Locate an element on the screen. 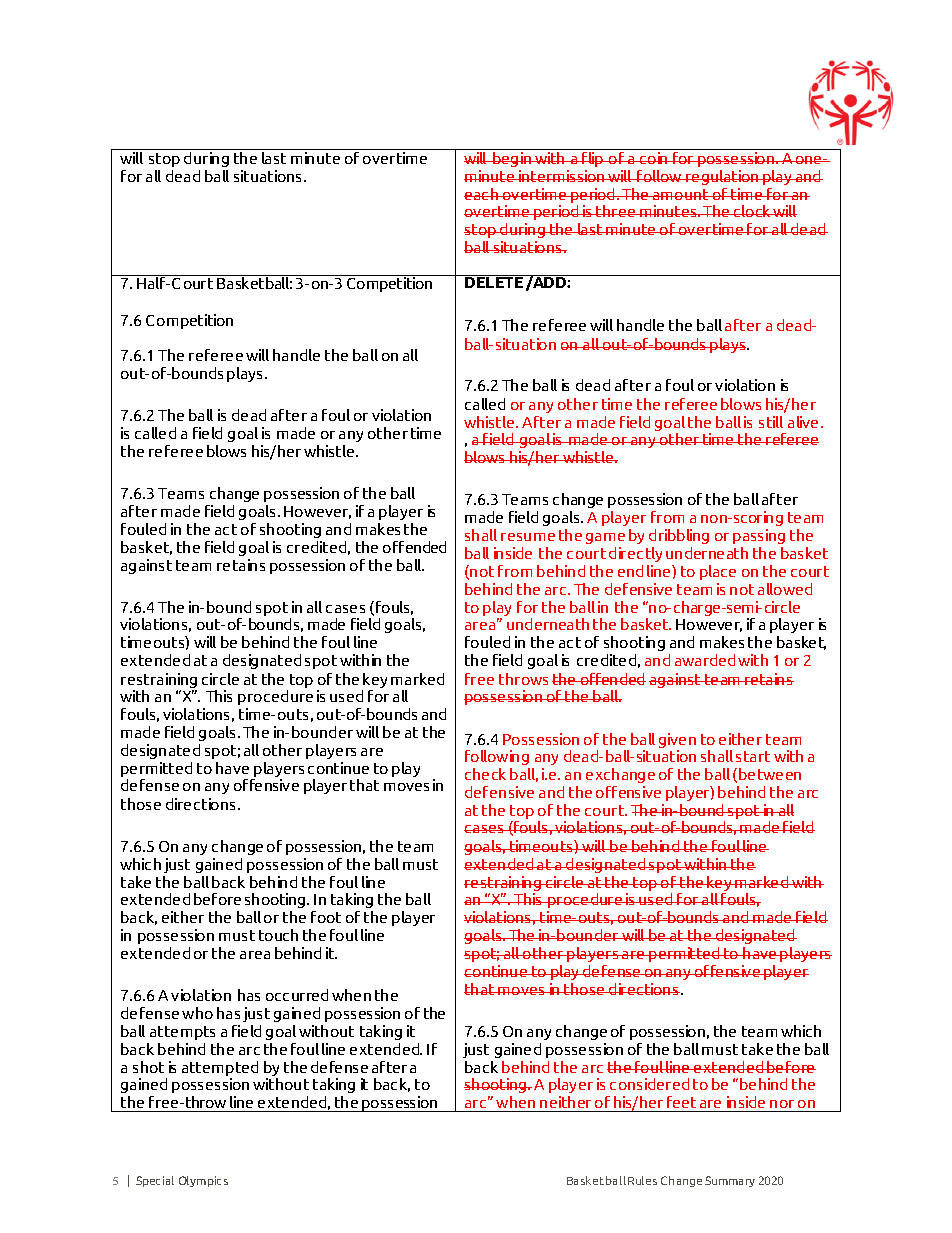  DELETE is located at coordinates (494, 281).
